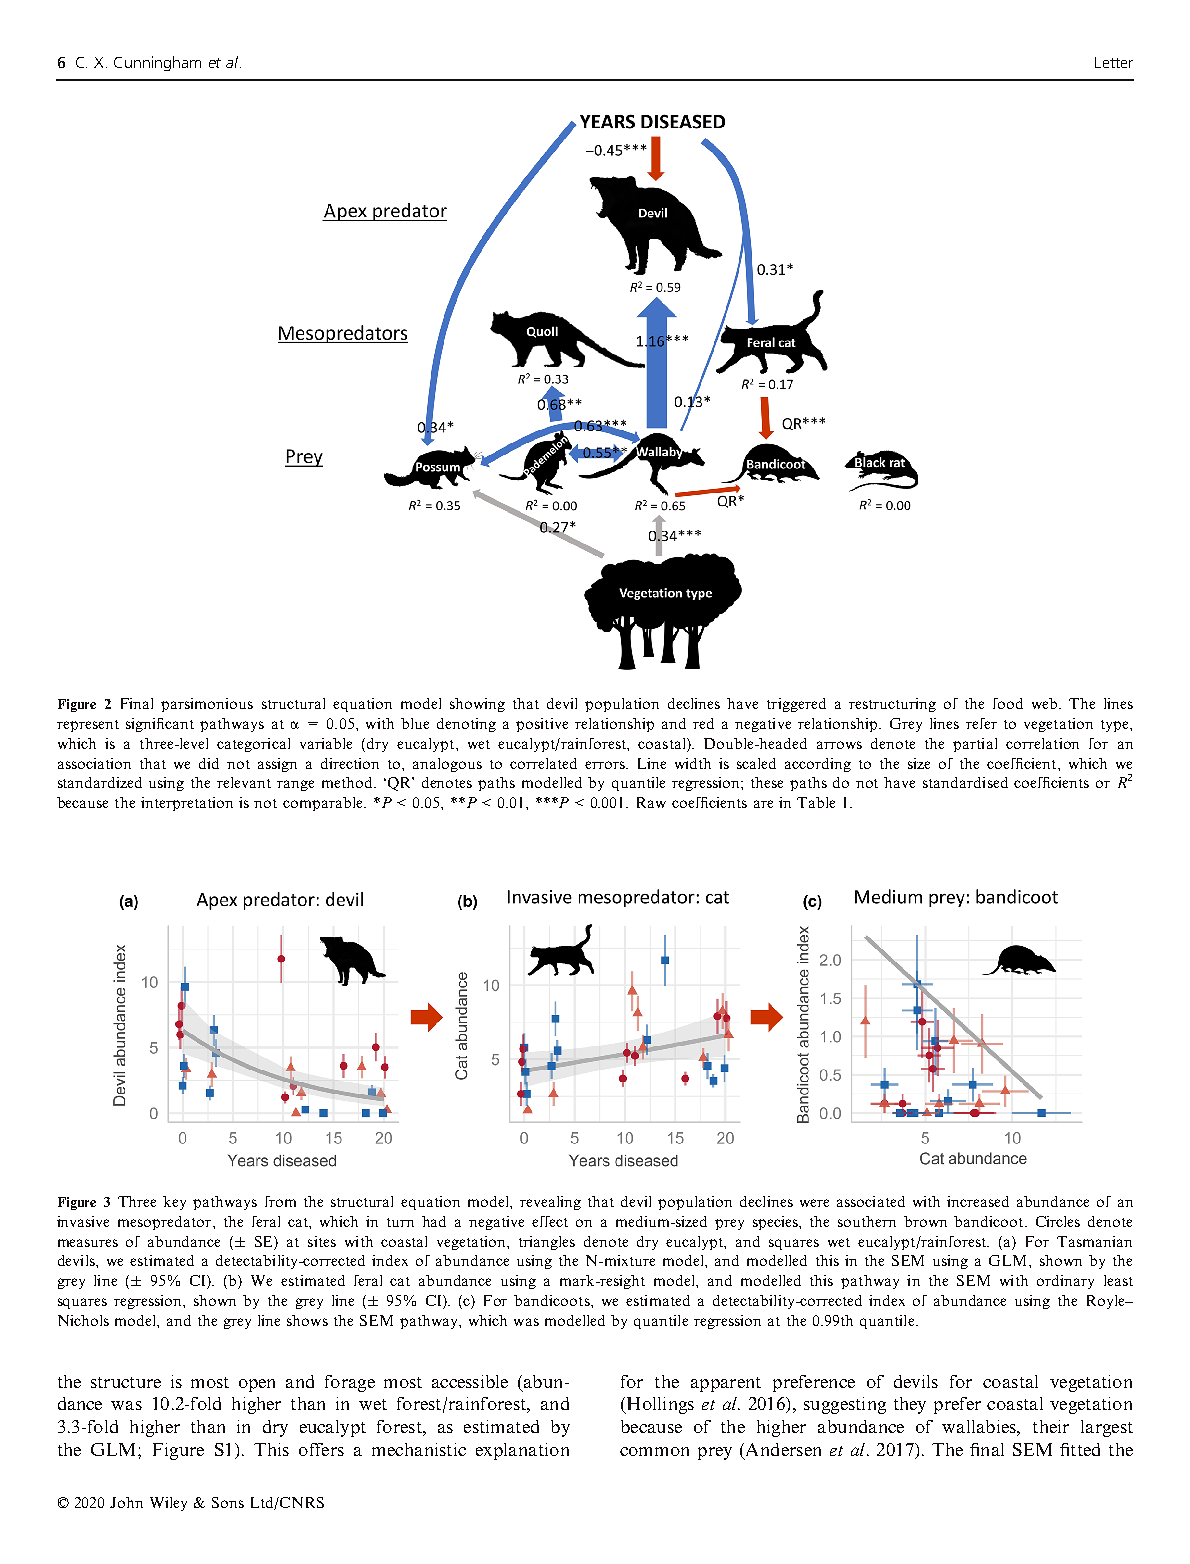 The width and height of the screenshot is (1190, 1564). What do you see at coordinates (892, 705) in the screenshot?
I see `restructuring` at bounding box center [892, 705].
